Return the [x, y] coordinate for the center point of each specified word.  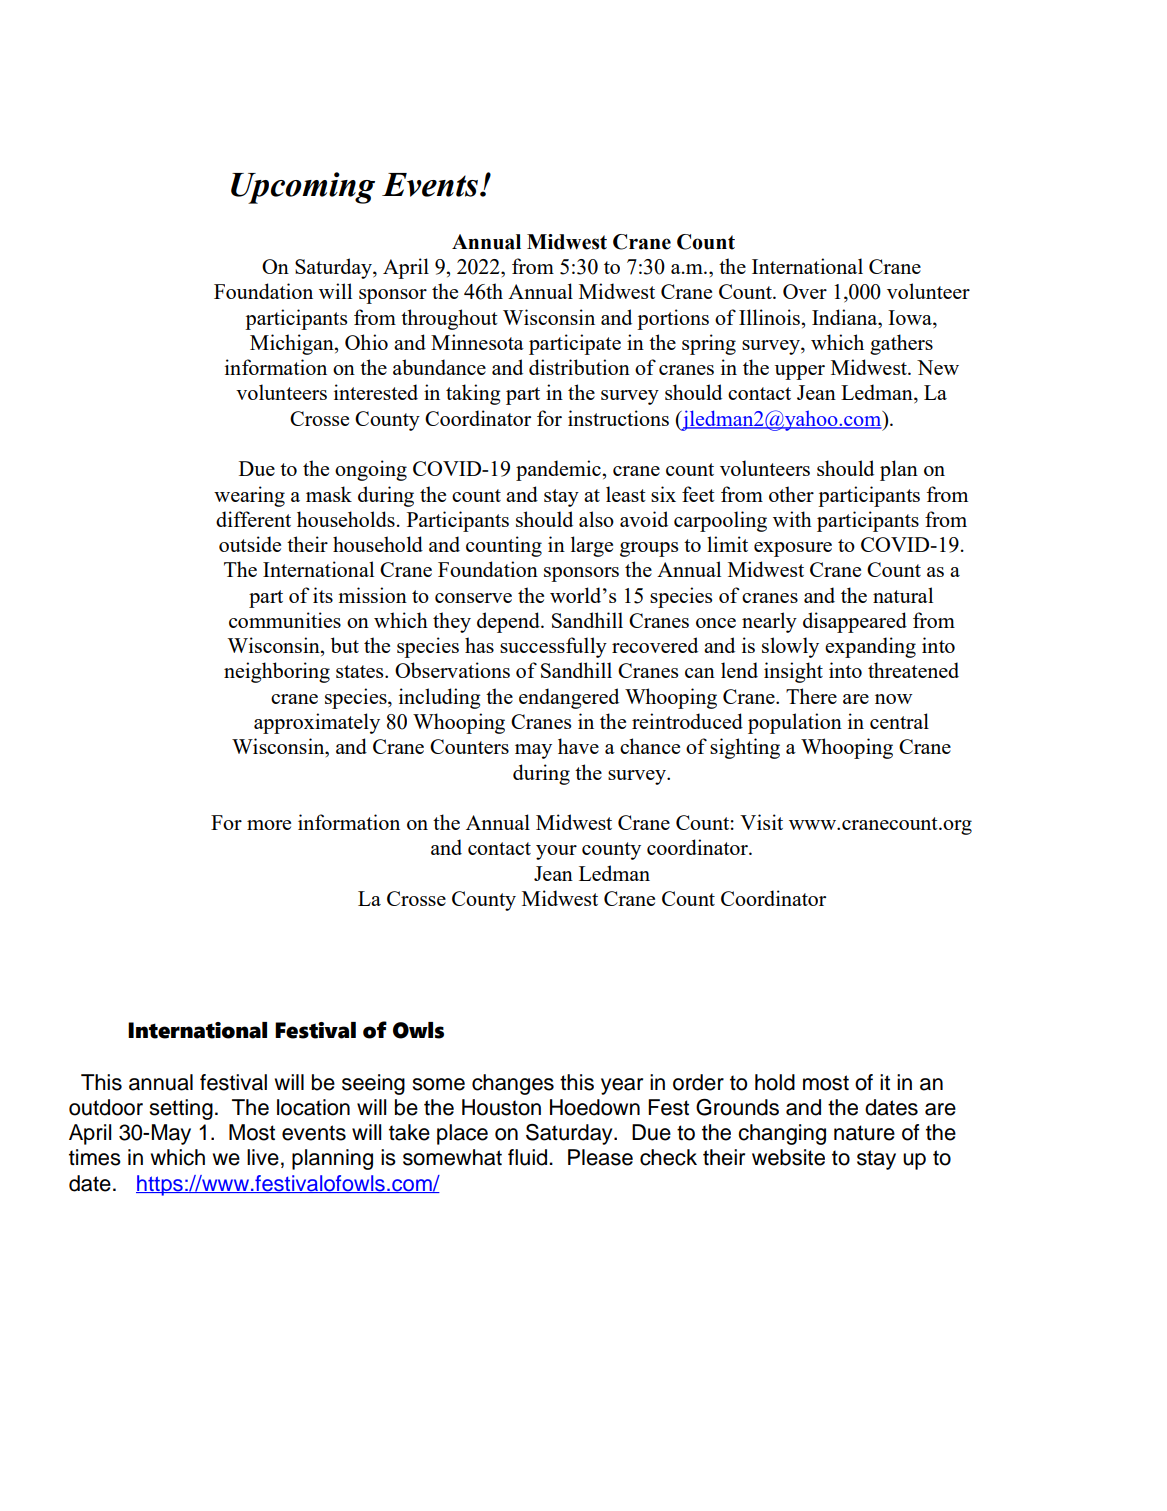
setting [181, 1109]
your [556, 852]
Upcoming [303, 188]
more [269, 825]
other [791, 494]
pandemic [558, 470]
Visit [761, 822]
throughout [449, 319]
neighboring [277, 672]
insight [793, 672]
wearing [249, 496]
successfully [553, 647]
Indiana [846, 317]
